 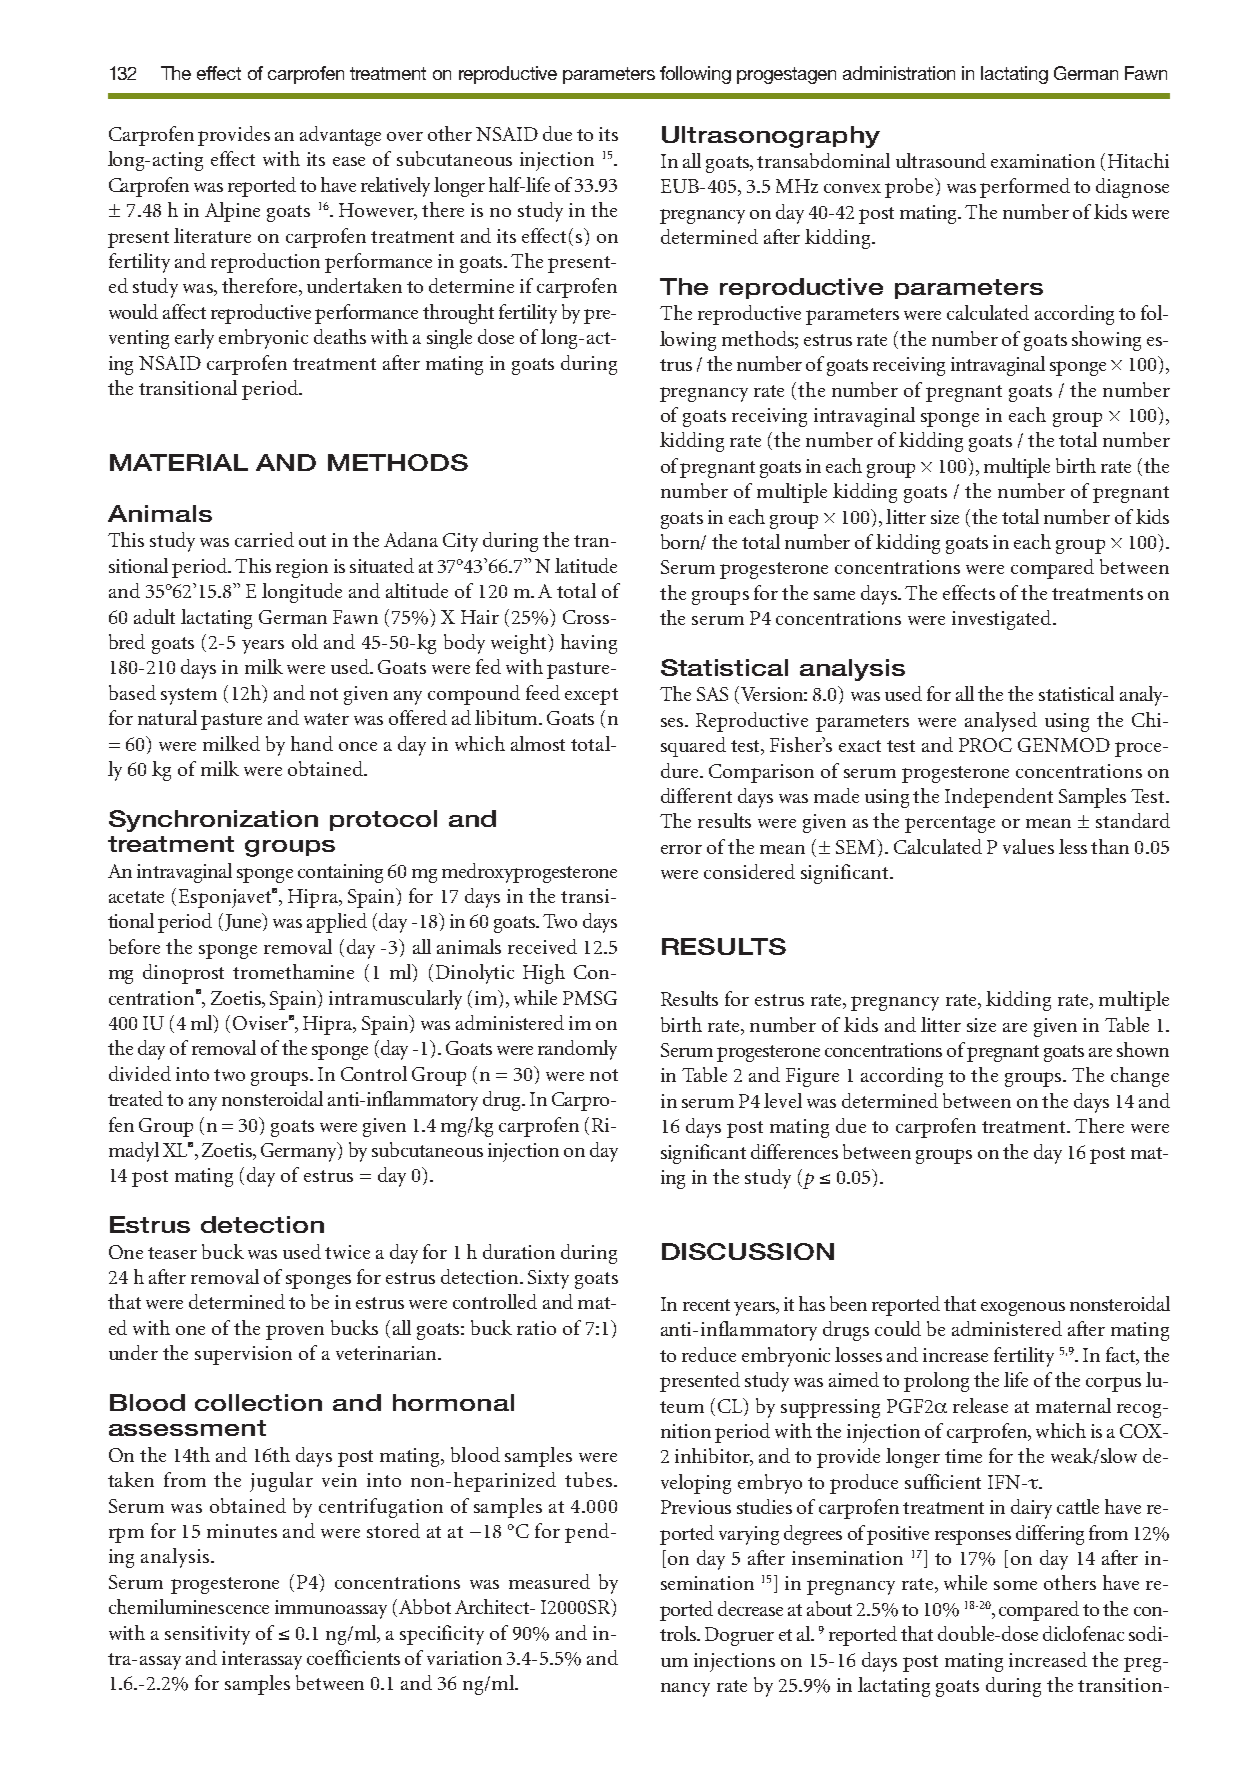 I want to click on sensitivity, so click(x=207, y=1635).
